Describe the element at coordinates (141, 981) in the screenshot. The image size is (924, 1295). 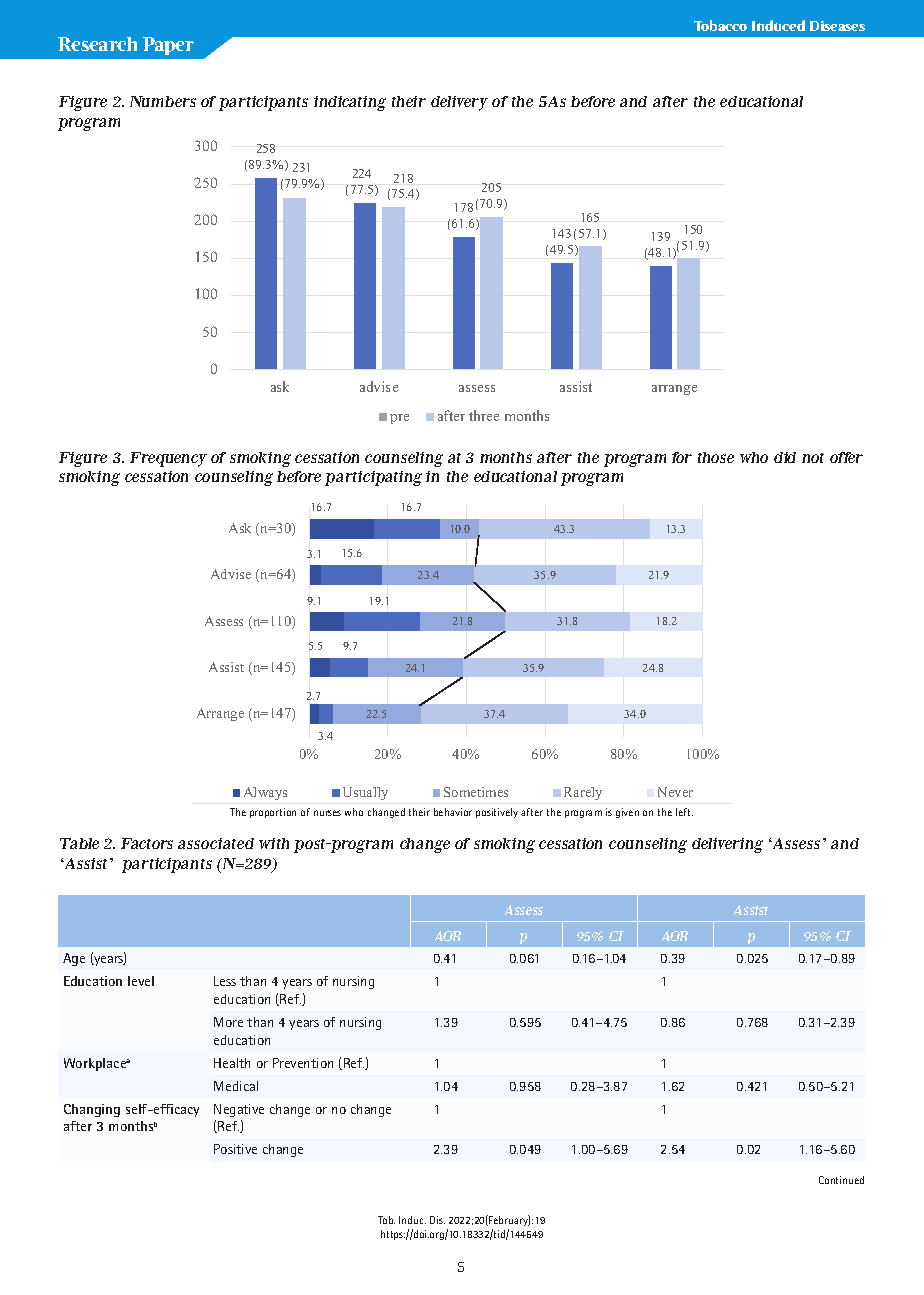
I see `level` at that location.
